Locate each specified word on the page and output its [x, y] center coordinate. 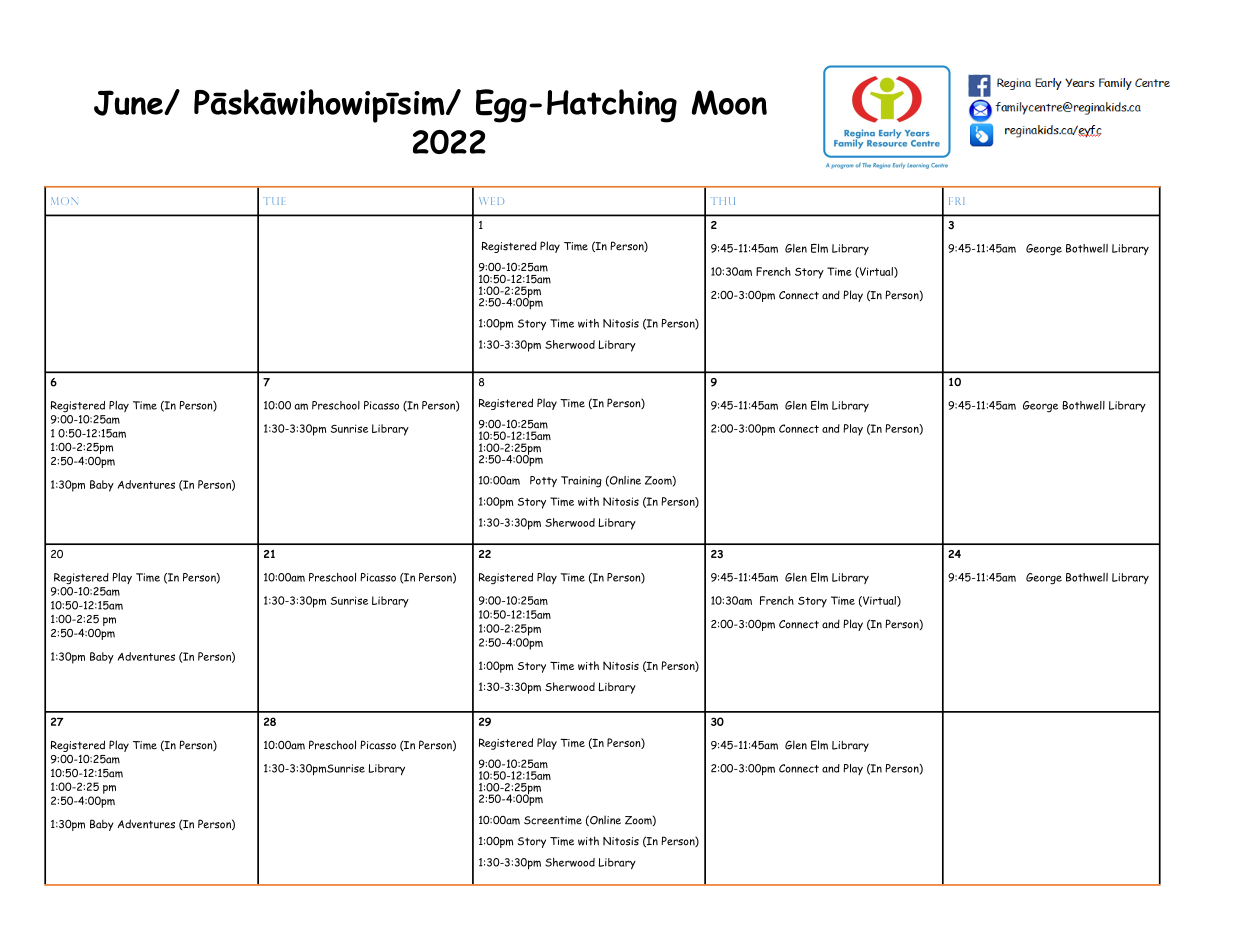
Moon [729, 102]
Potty [543, 481]
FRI [957, 201]
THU [723, 201]
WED [491, 201]
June [129, 103]
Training [581, 482]
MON [64, 201]
